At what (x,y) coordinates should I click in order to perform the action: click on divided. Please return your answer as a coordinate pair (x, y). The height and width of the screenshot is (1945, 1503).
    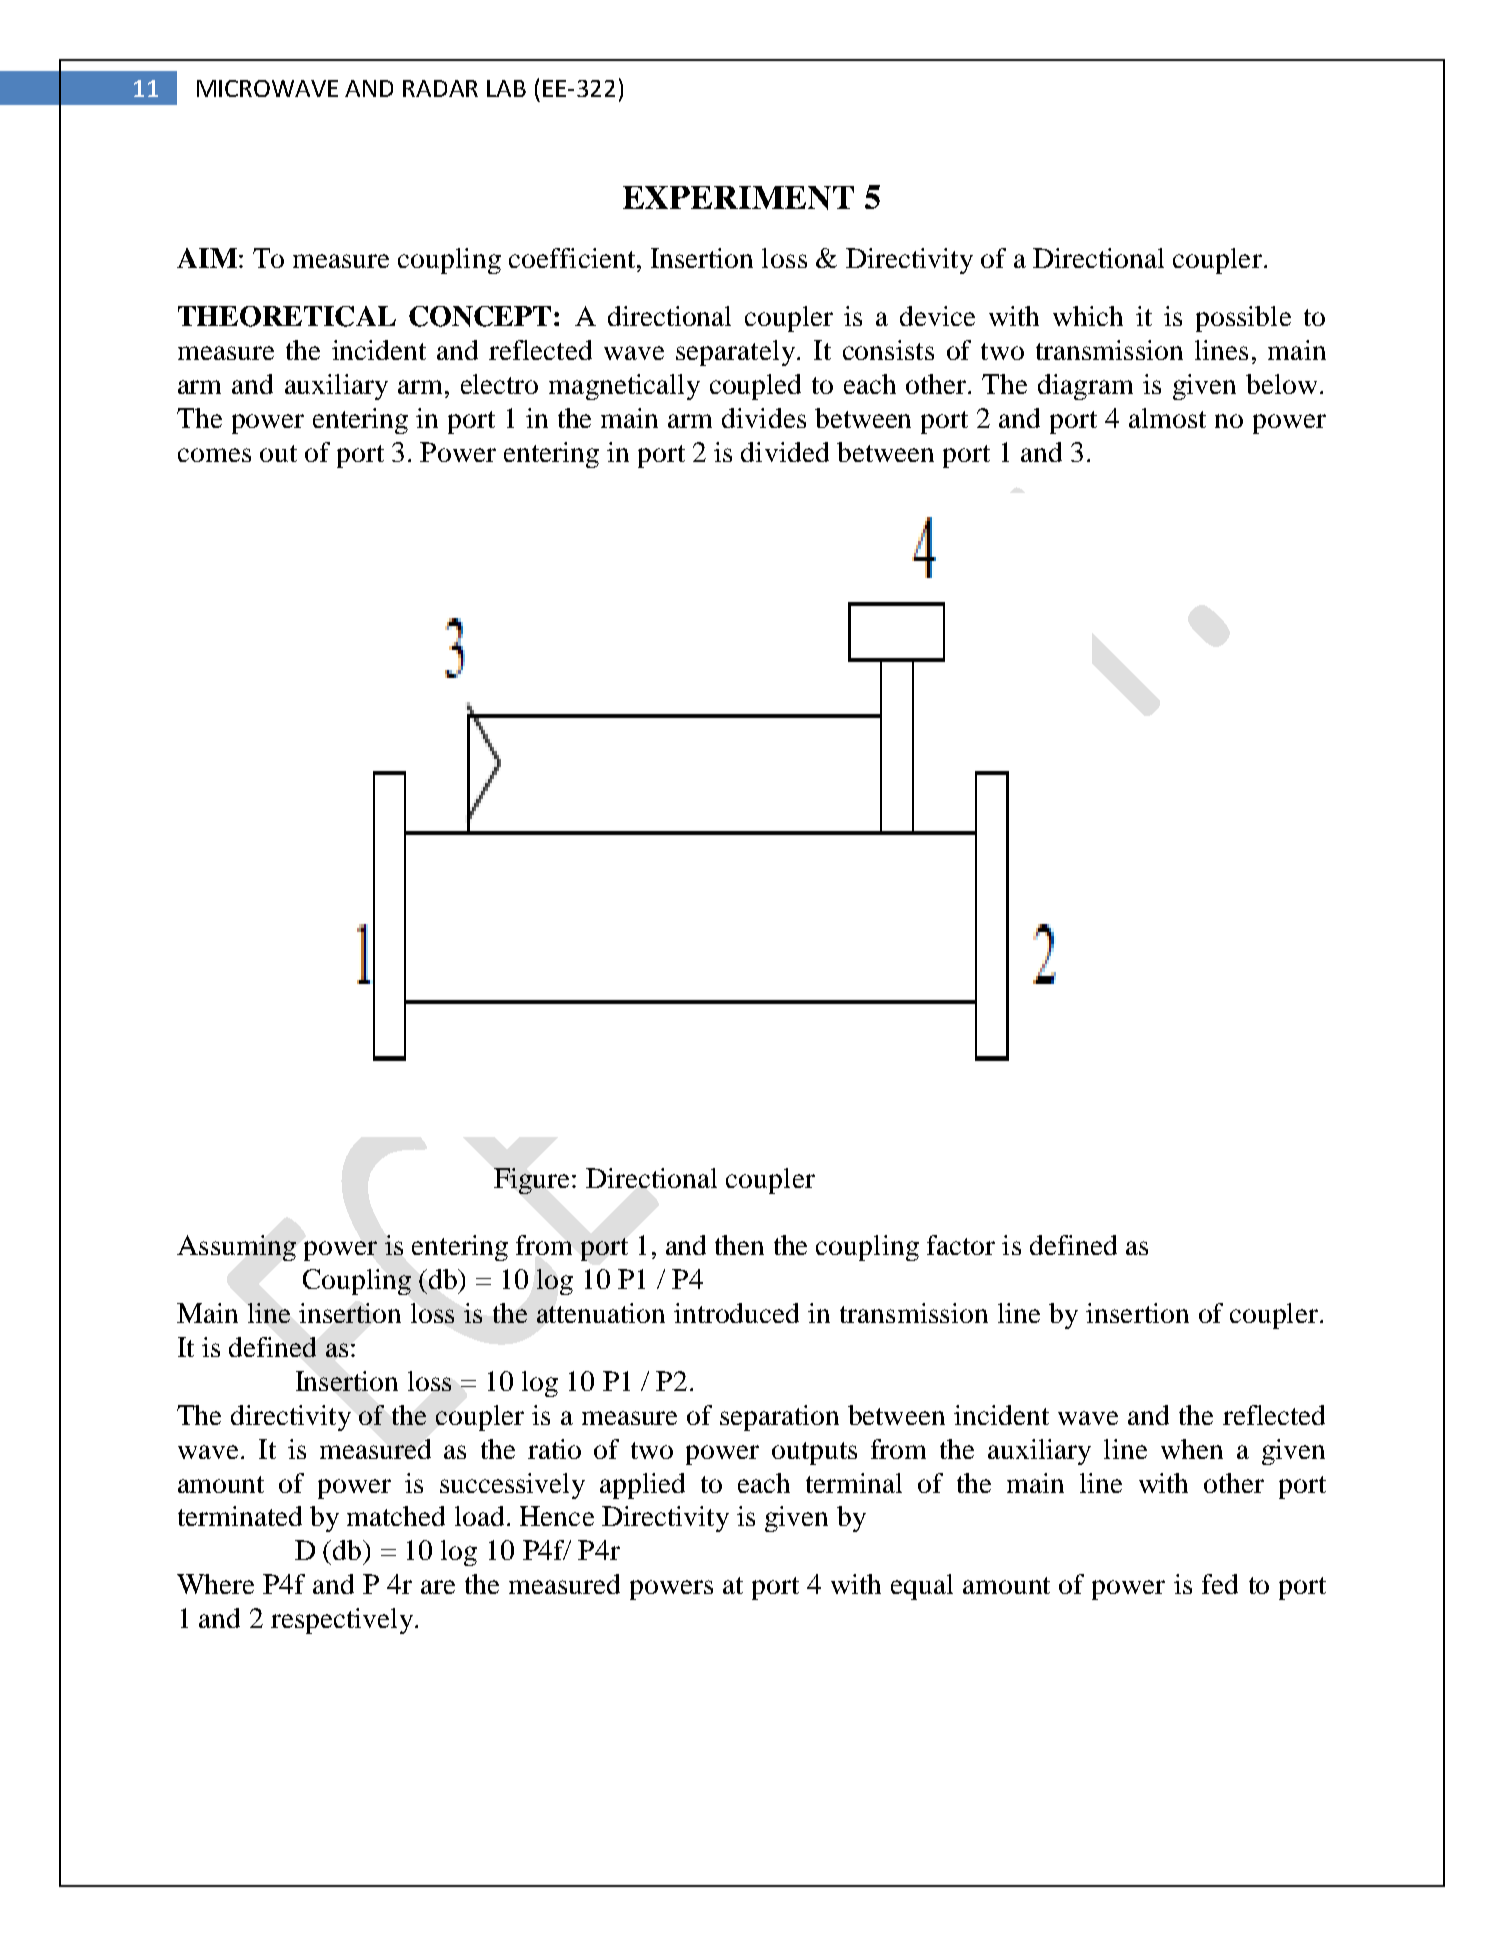
    Looking at the image, I should click on (785, 452).
